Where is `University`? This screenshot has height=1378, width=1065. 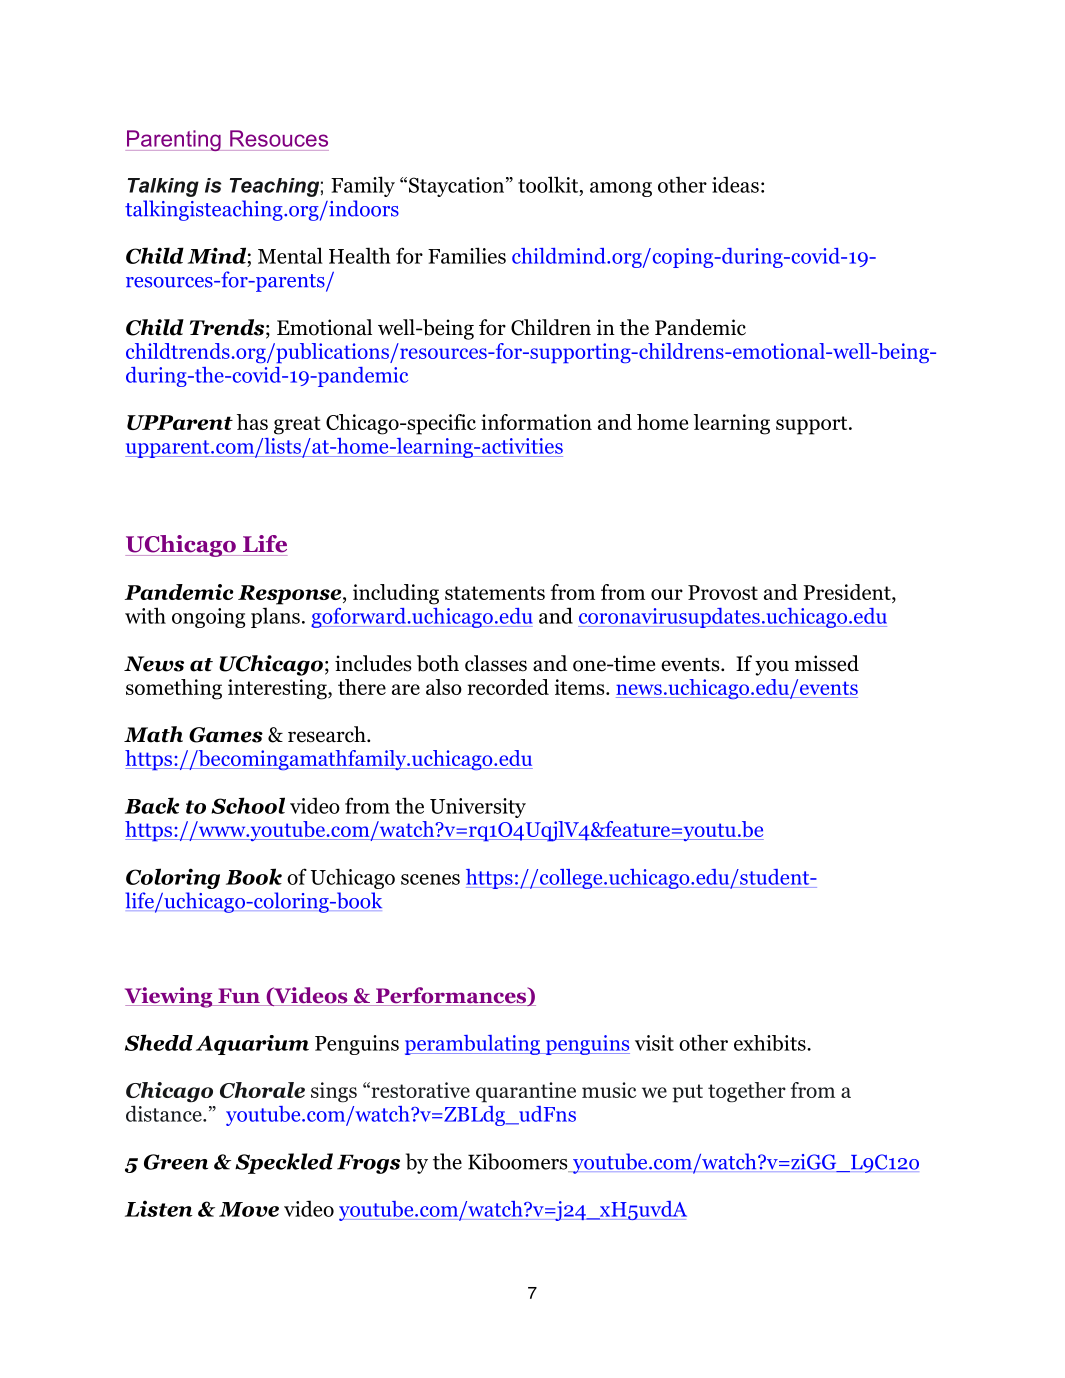
University is located at coordinates (478, 808).
